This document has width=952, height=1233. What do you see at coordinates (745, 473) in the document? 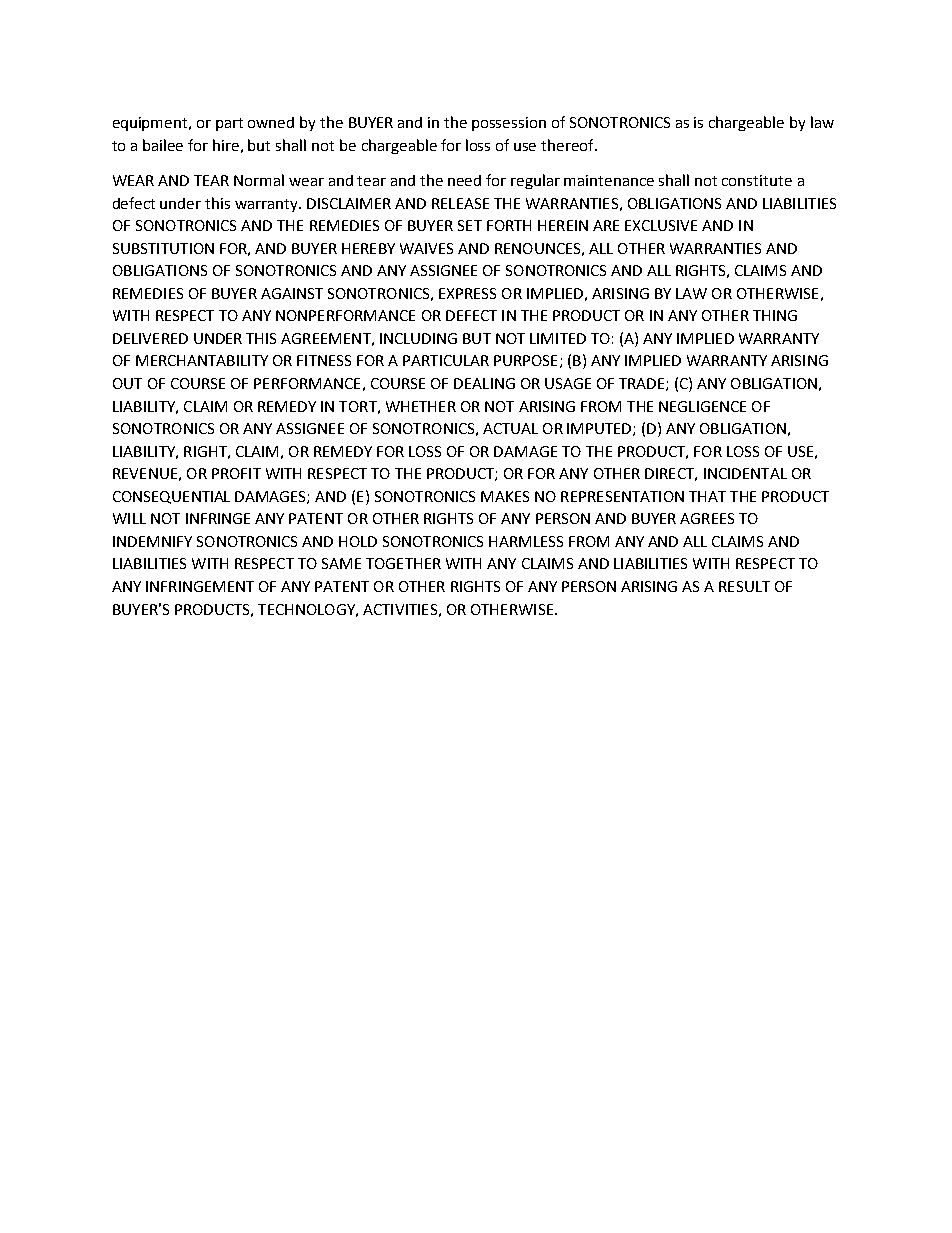
I see `INCIDENTAL` at bounding box center [745, 473].
